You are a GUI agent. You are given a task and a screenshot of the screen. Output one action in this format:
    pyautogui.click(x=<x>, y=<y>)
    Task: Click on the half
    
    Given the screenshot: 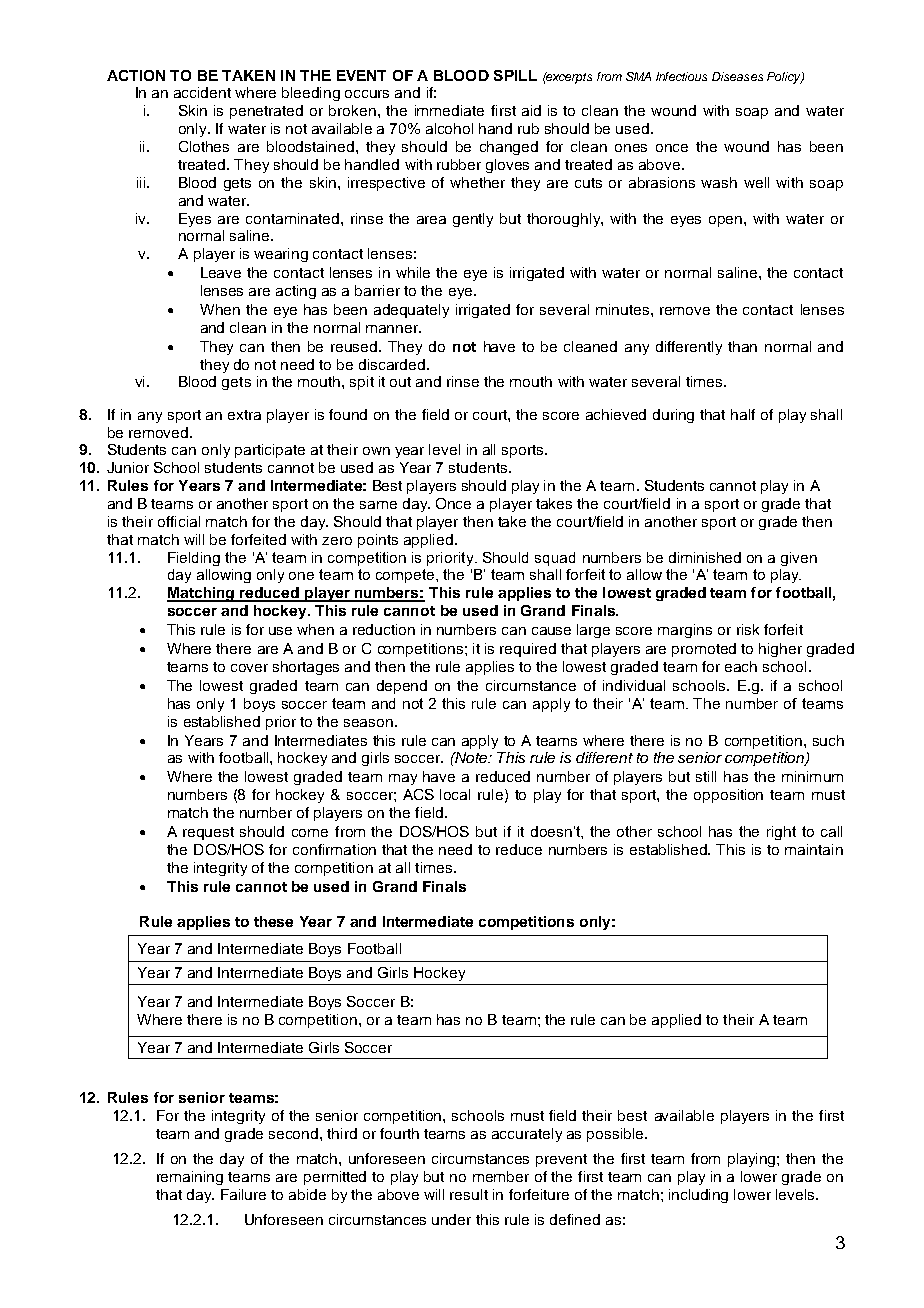 What is the action you would take?
    pyautogui.click(x=743, y=414)
